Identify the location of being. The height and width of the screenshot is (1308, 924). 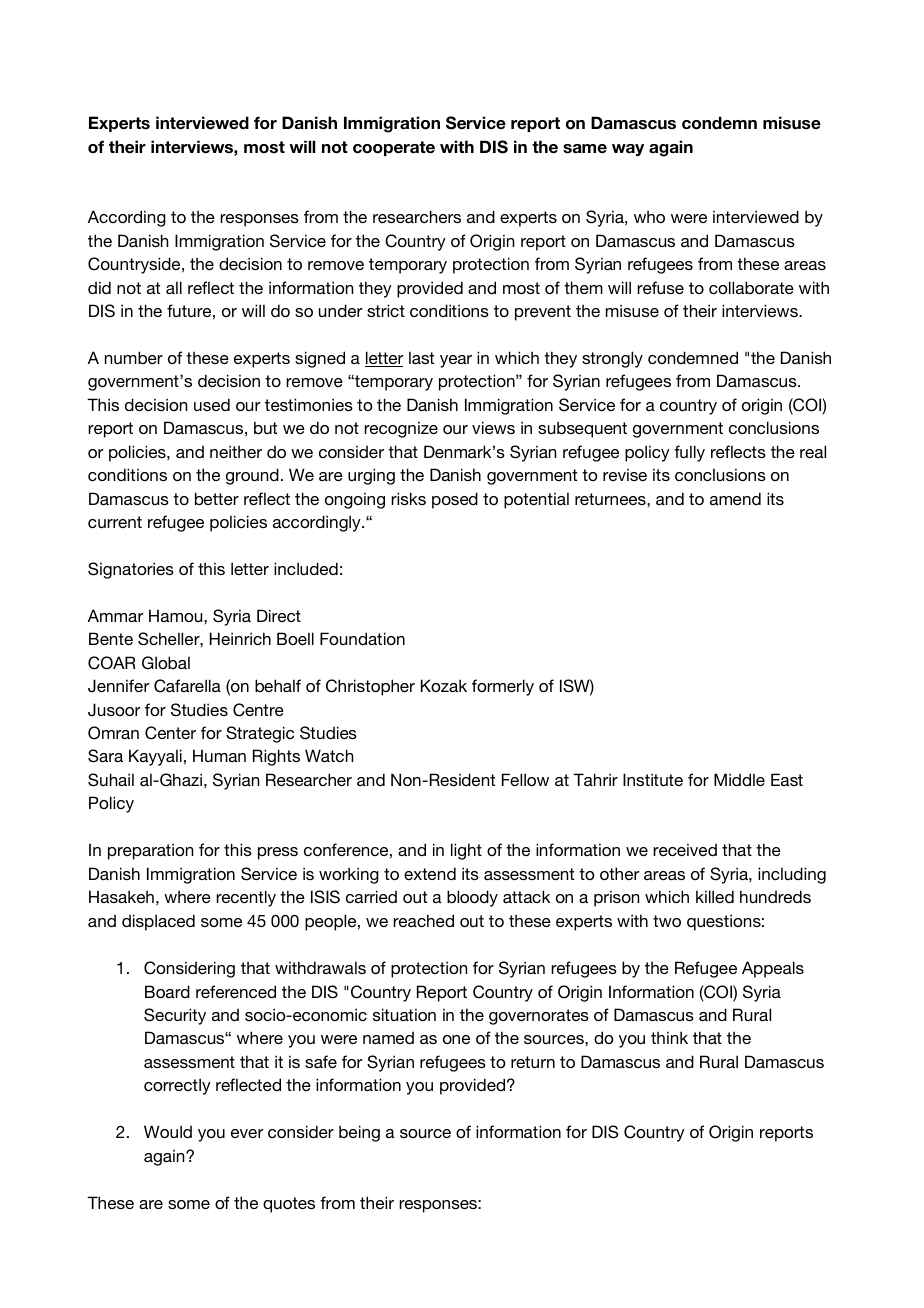
(359, 1133).
